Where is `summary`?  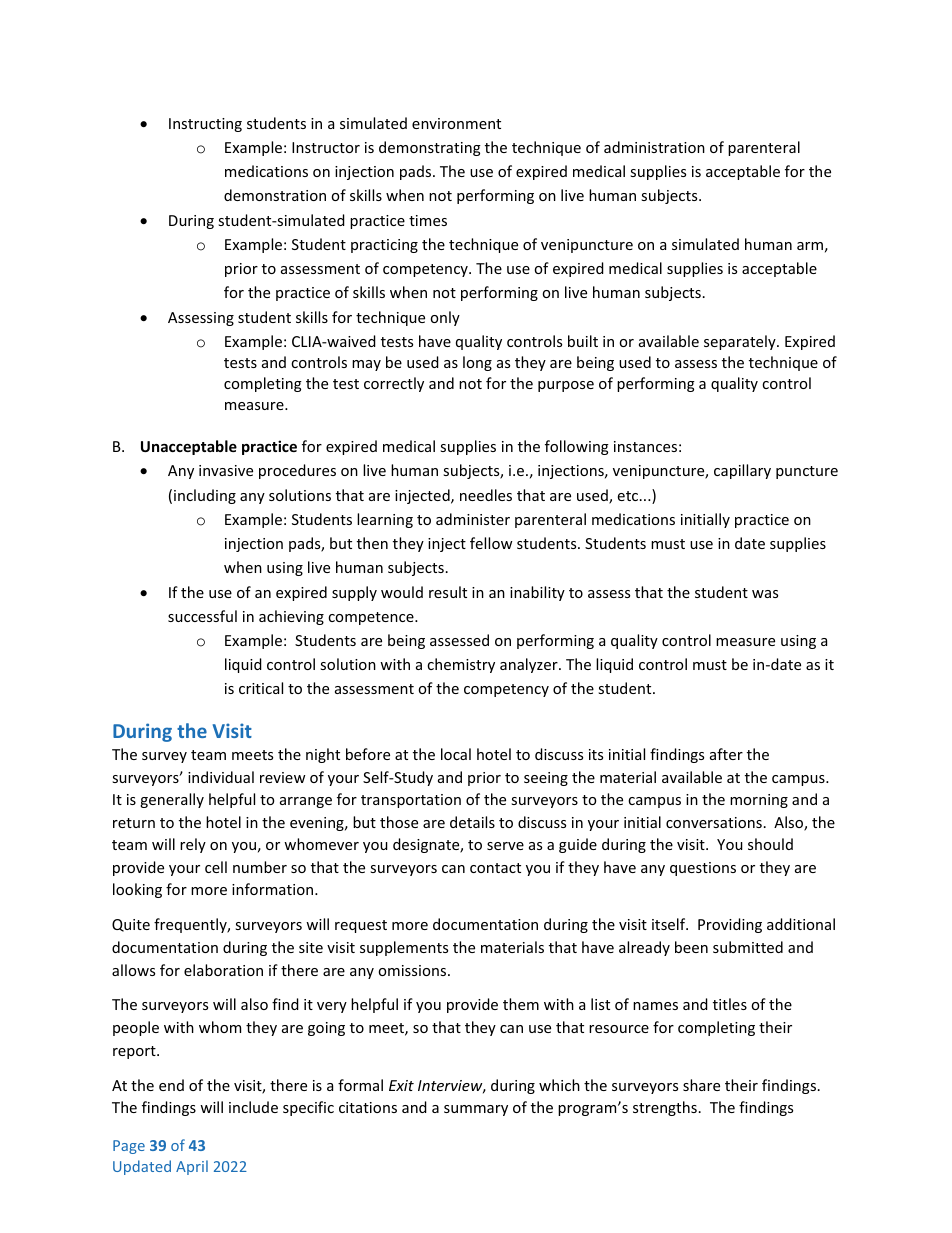
summary is located at coordinates (476, 1110).
